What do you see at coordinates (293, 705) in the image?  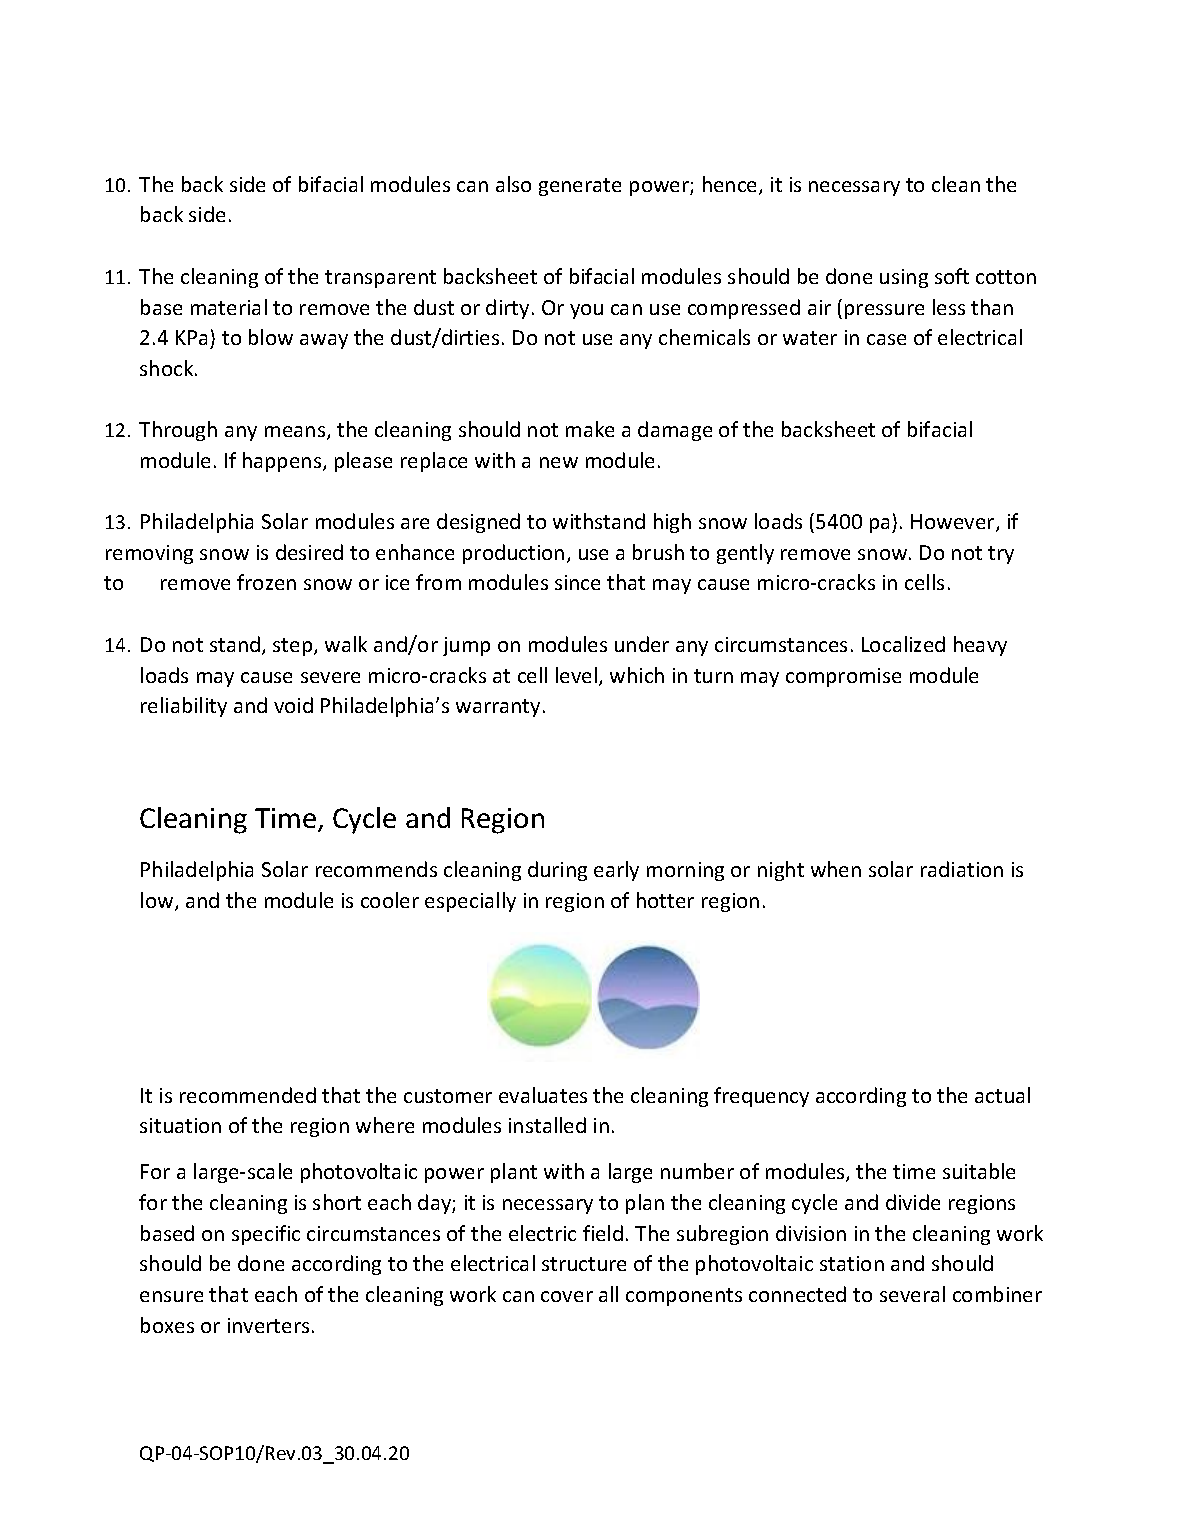 I see `void` at bounding box center [293, 705].
